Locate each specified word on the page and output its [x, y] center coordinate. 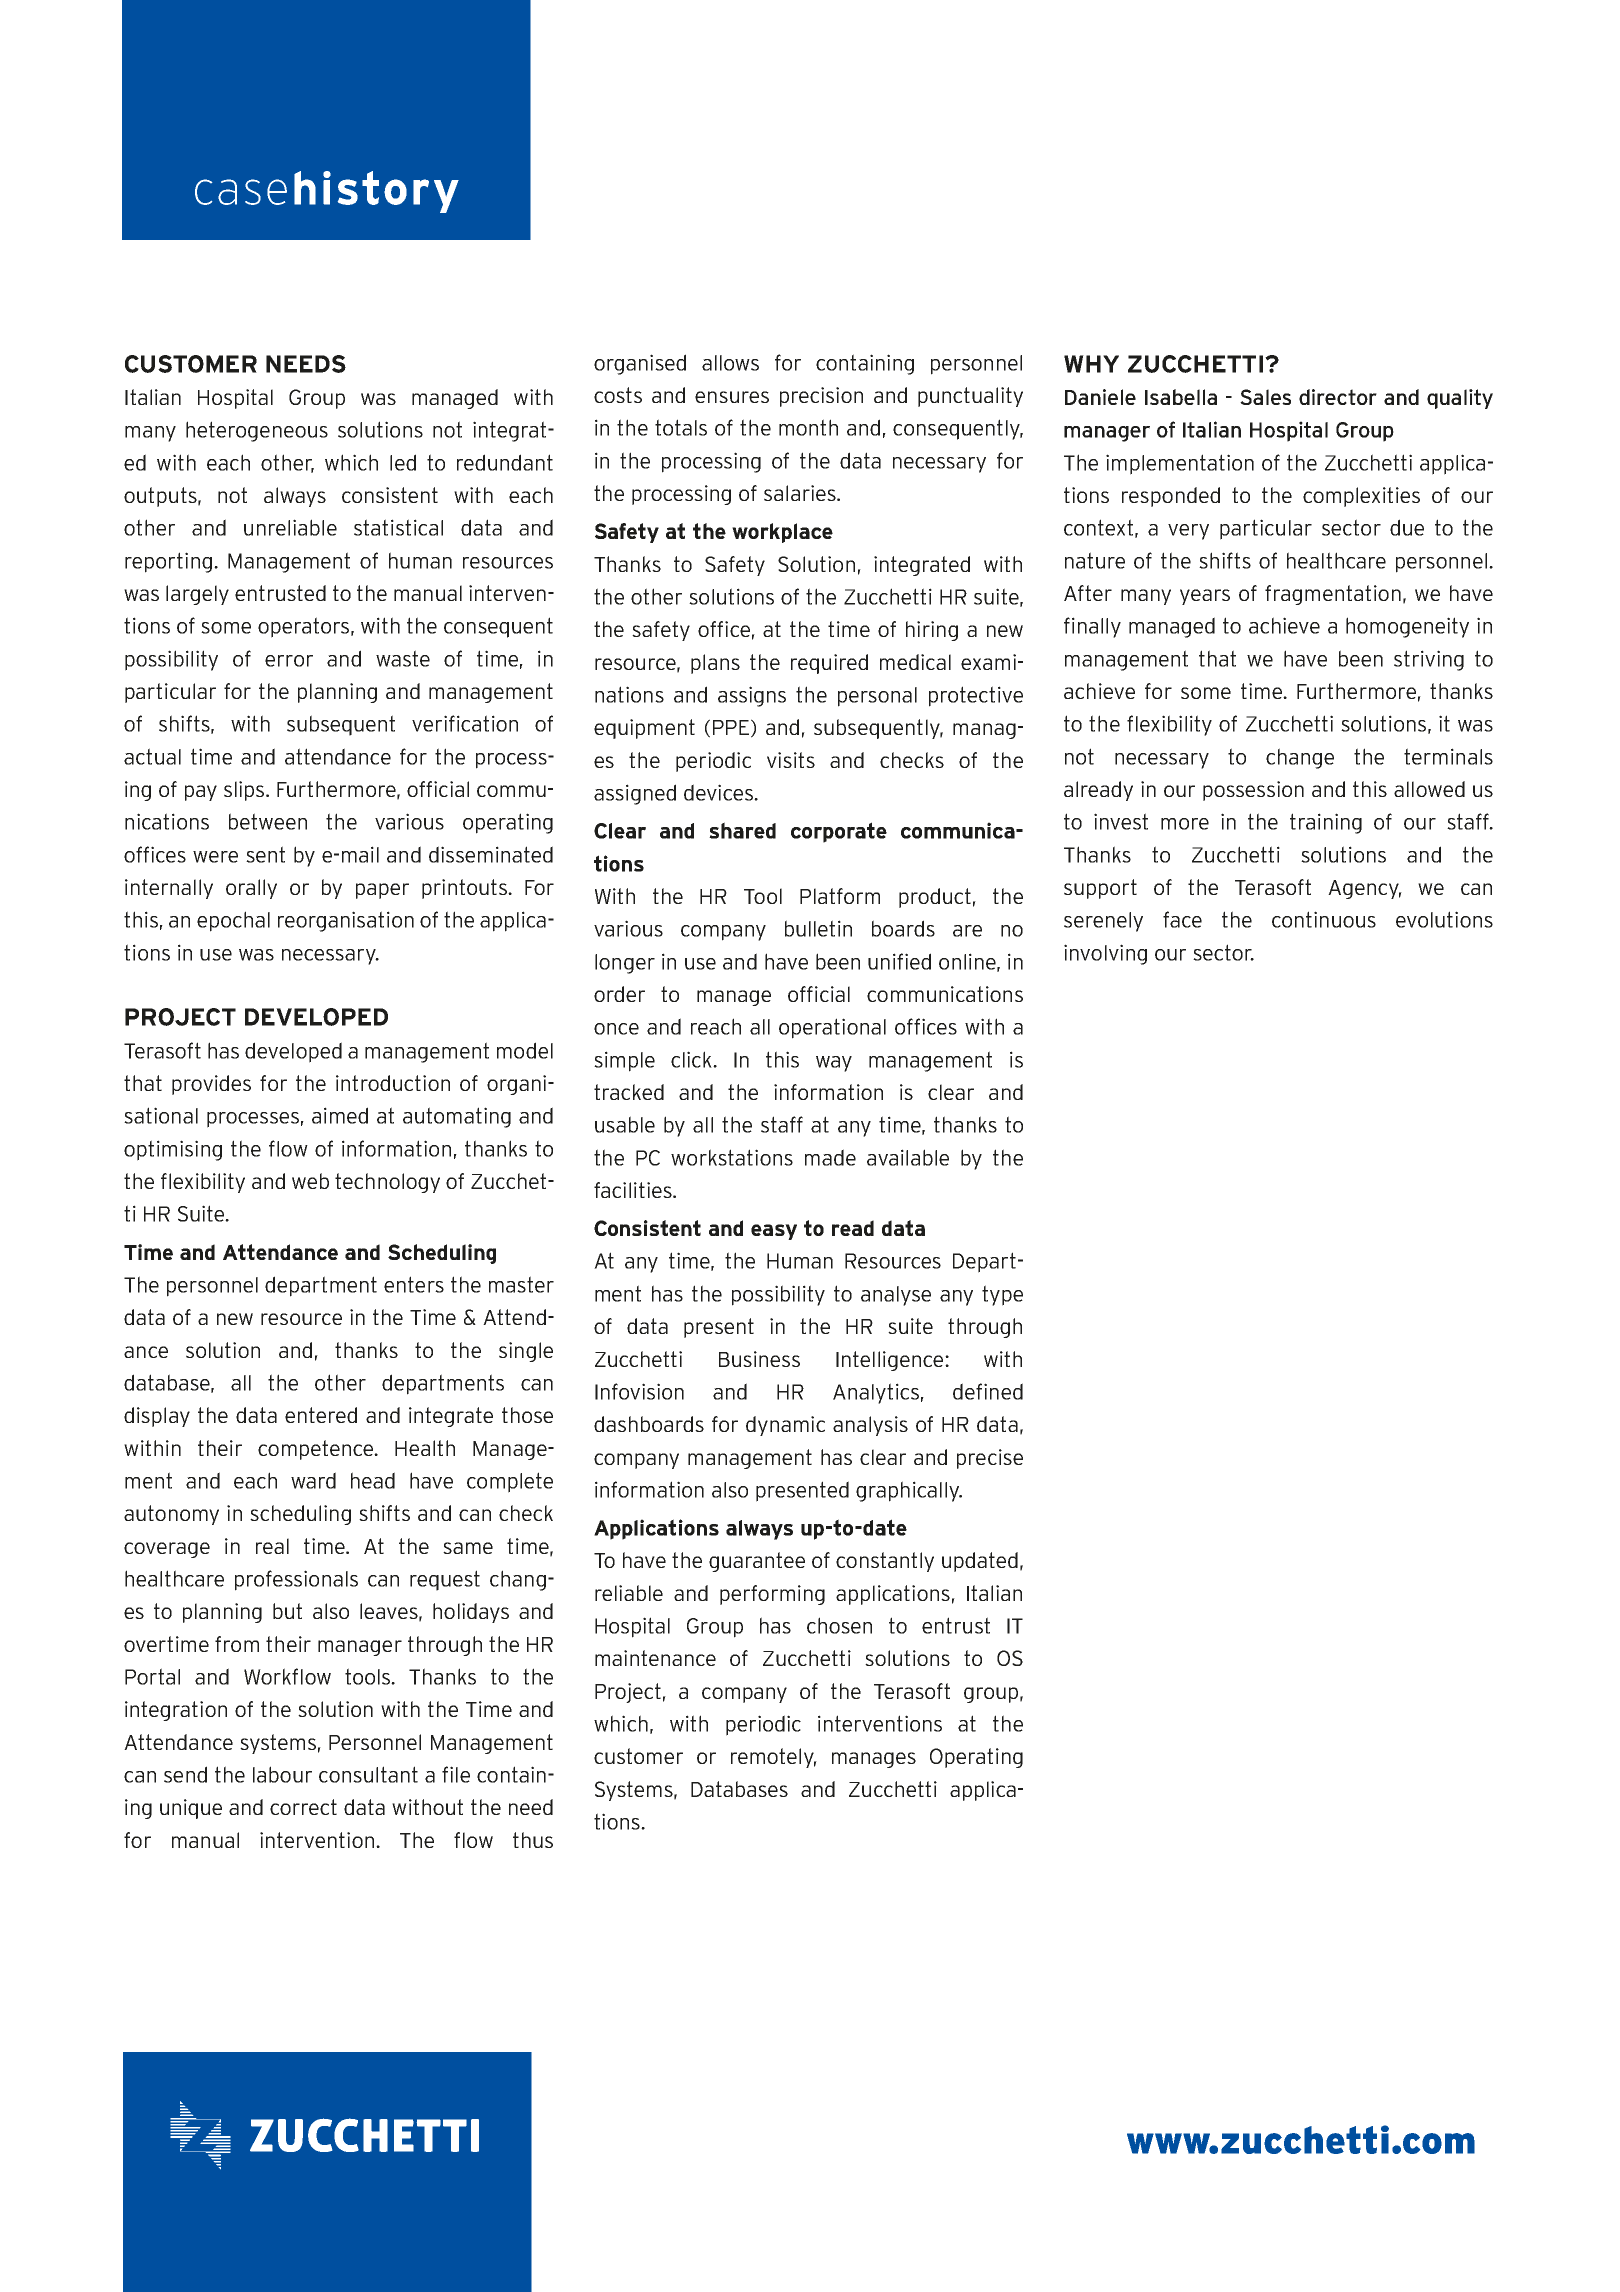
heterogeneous [257, 431]
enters [414, 1284]
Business [759, 1359]
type [1002, 1295]
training [1326, 823]
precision [821, 397]
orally [251, 889]
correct [303, 1807]
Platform [840, 896]
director [1338, 397]
